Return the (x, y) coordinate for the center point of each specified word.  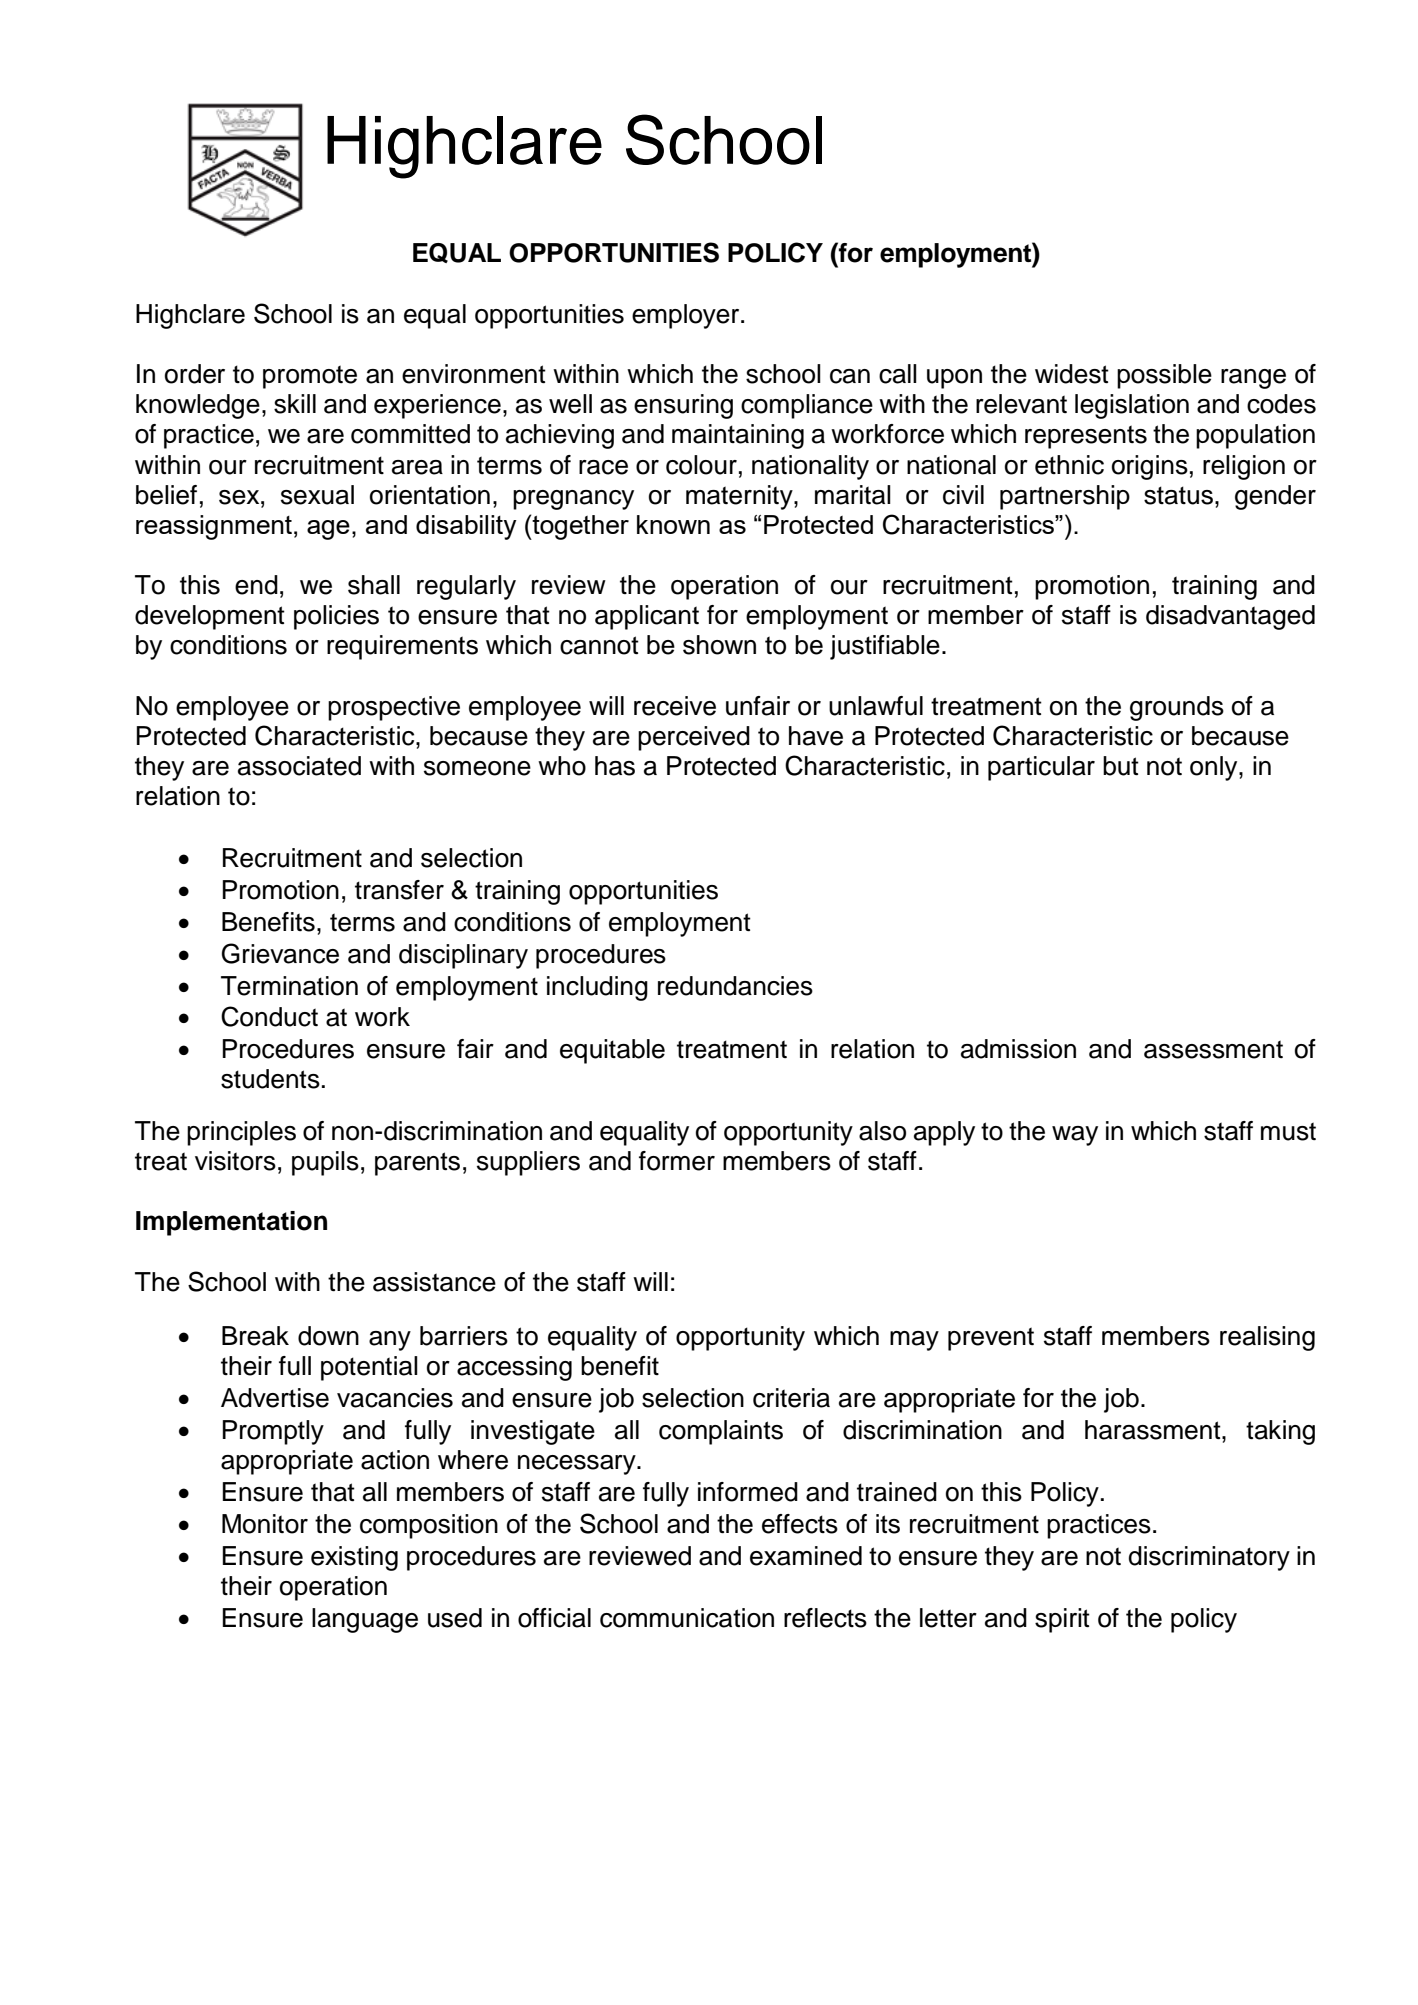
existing (354, 1558)
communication (687, 1618)
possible (1164, 376)
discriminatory (1209, 1558)
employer (687, 316)
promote (310, 377)
